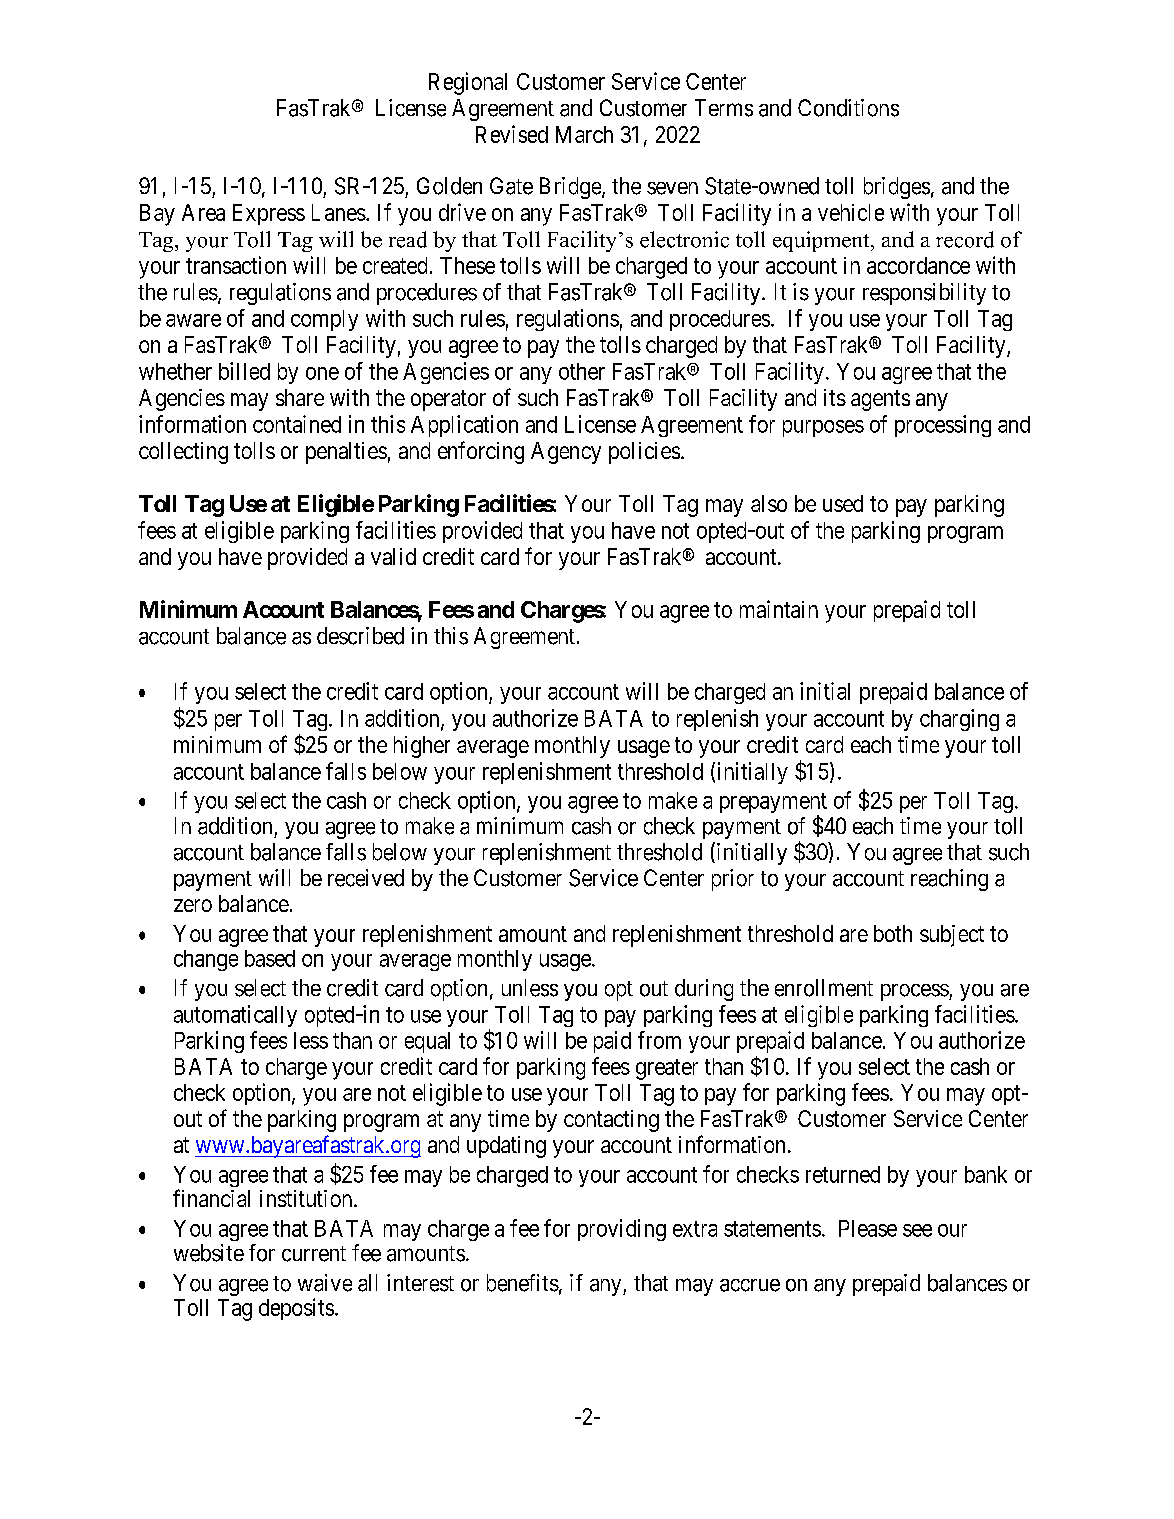 The image size is (1174, 1519). Describe the element at coordinates (868, 1228) in the document. I see `Please` at that location.
